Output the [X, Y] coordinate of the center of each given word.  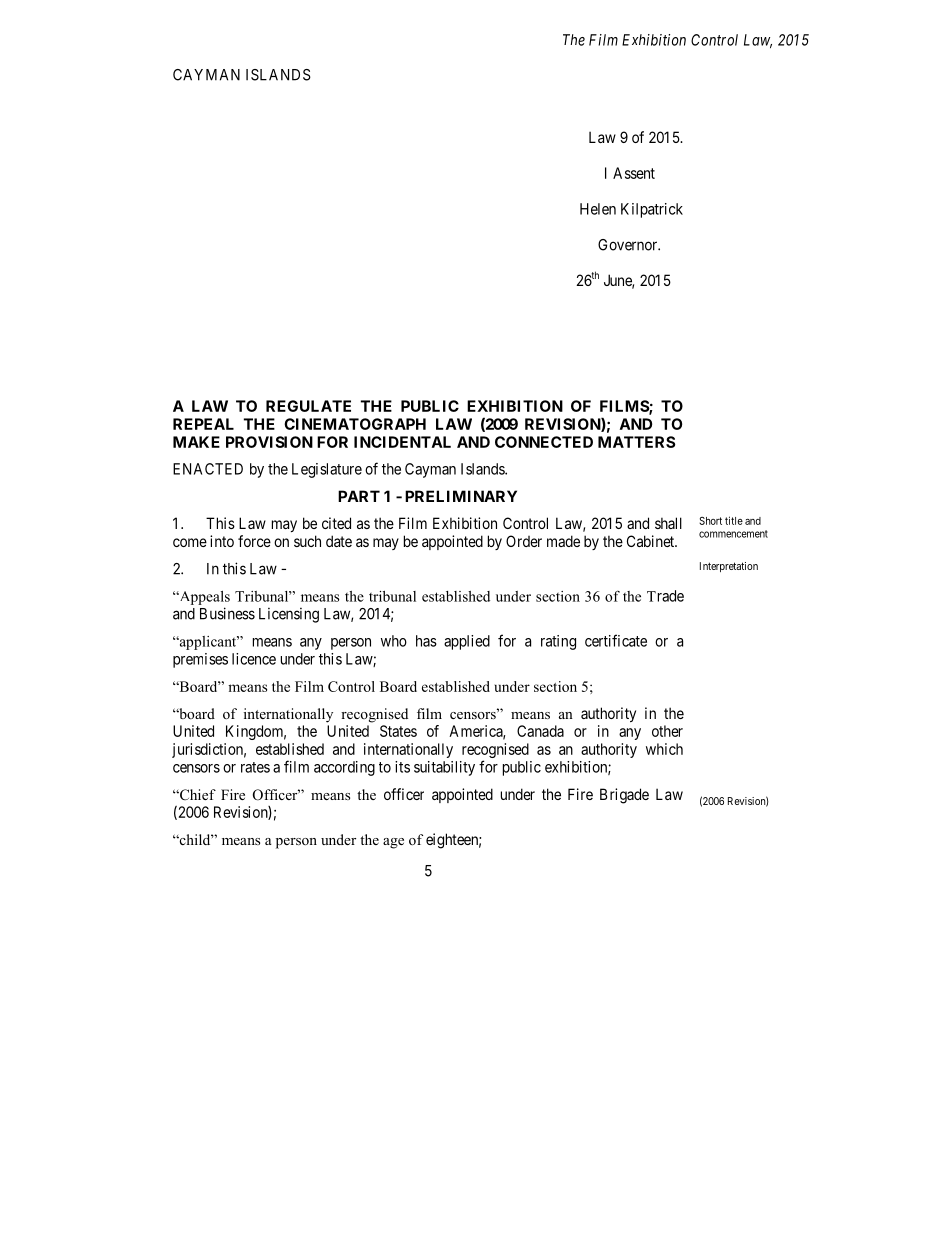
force [254, 541]
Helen [598, 209]
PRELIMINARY [461, 496]
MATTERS [637, 442]
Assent [634, 173]
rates [255, 767]
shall [668, 523]
